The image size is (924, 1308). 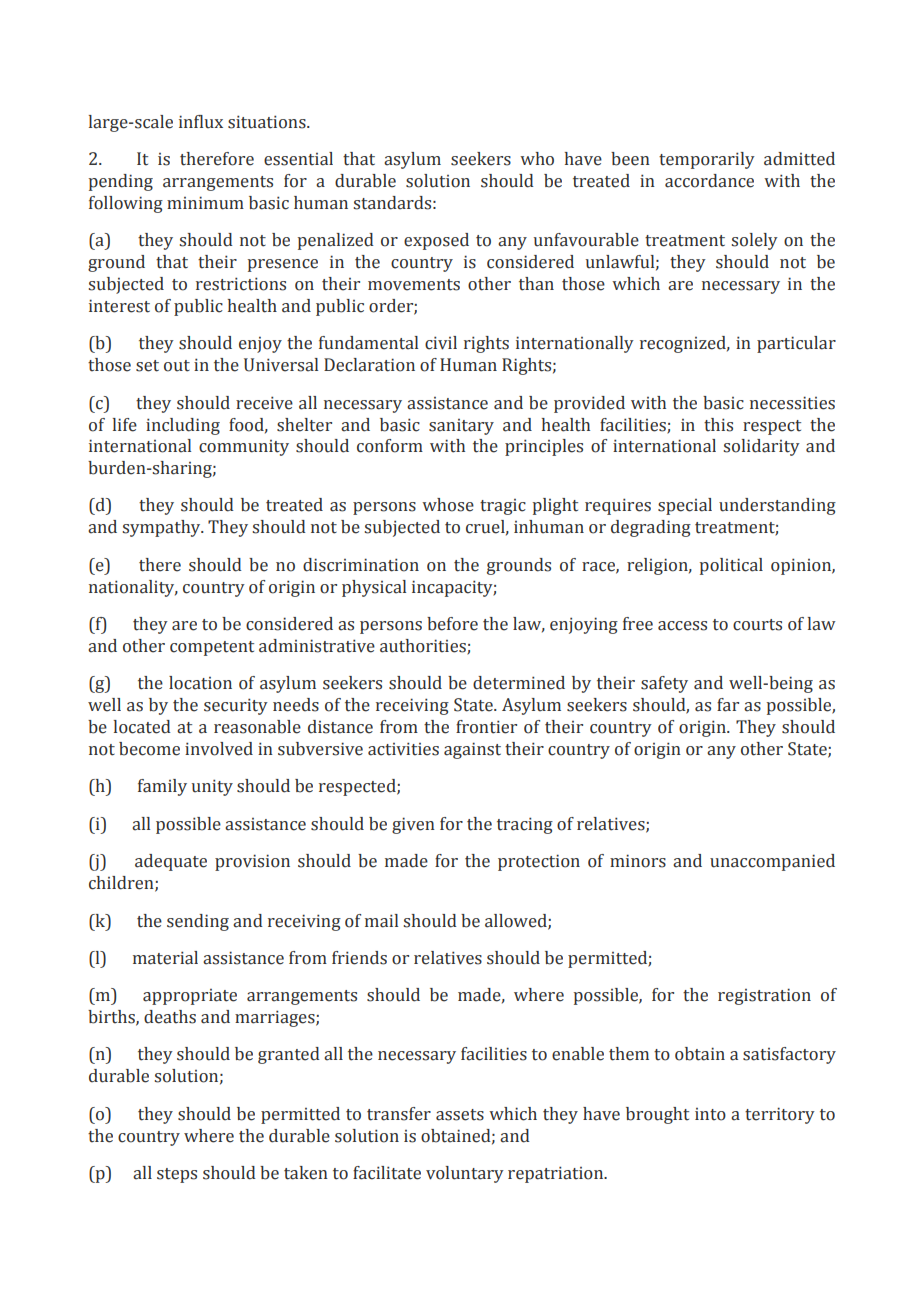 I want to click on this, so click(x=718, y=425).
